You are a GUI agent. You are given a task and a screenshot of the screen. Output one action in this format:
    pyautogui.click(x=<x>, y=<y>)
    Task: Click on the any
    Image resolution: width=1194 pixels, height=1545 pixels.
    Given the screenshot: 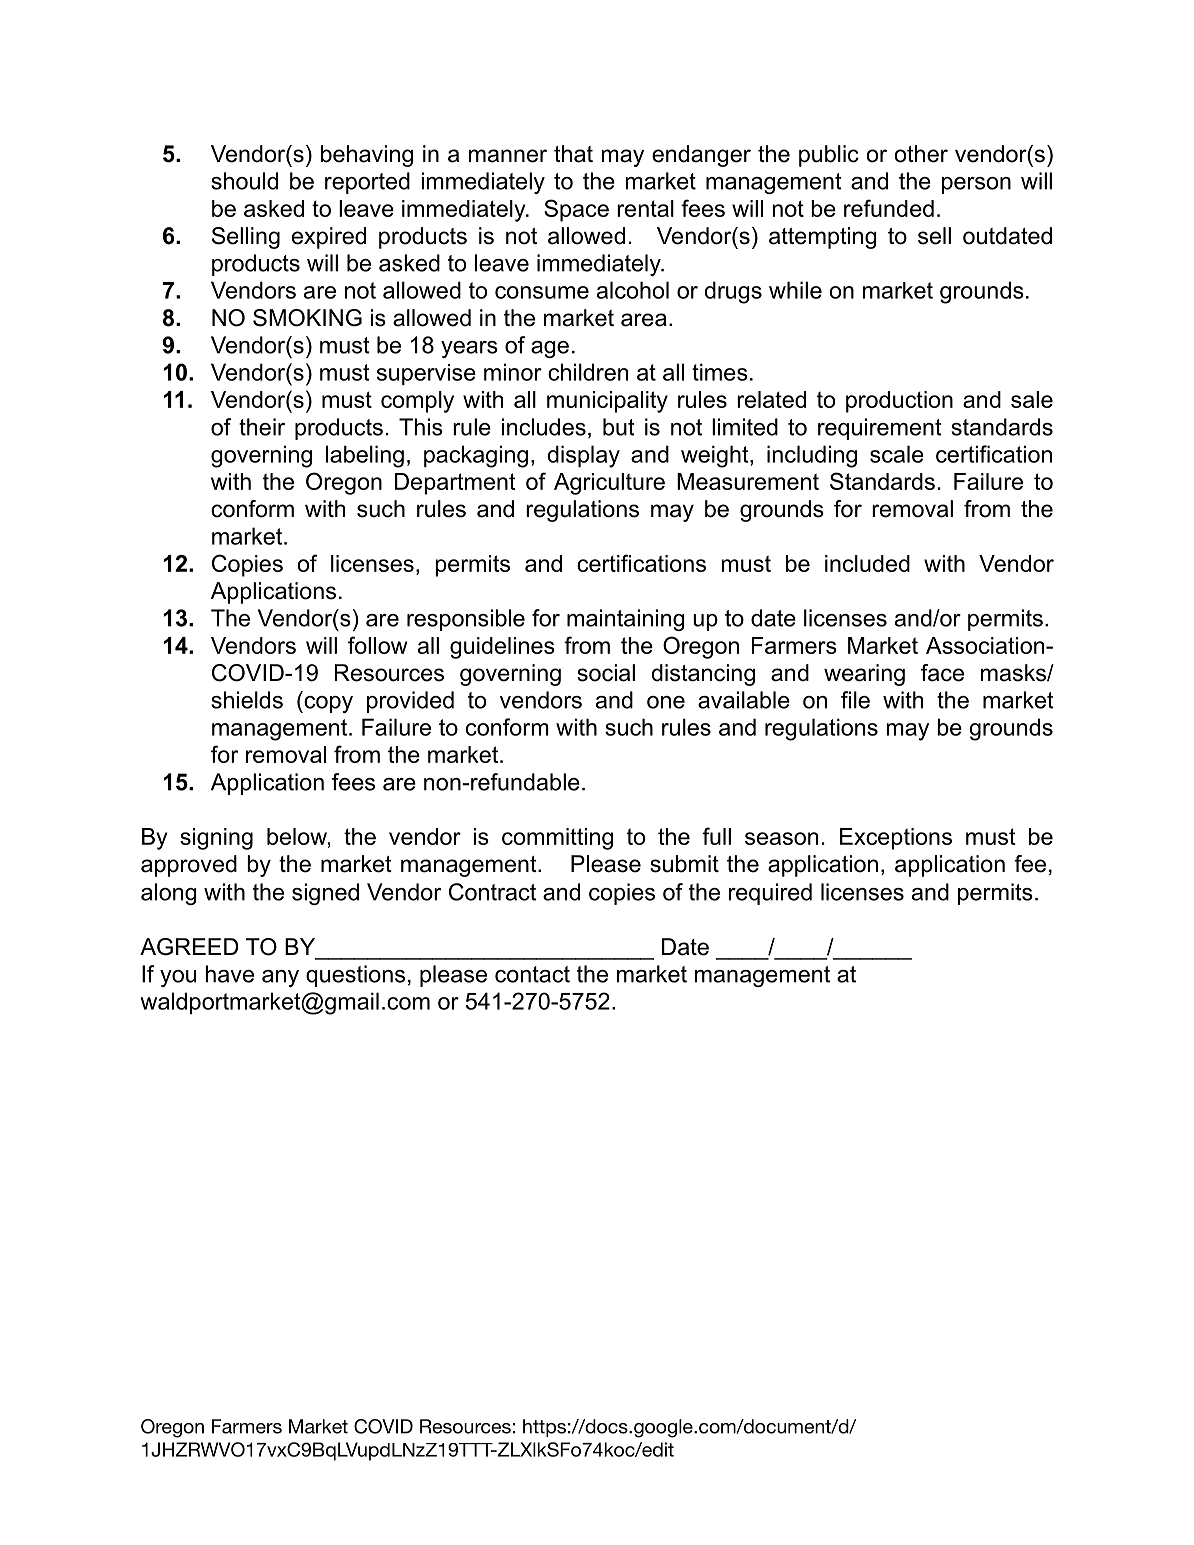 What is the action you would take?
    pyautogui.click(x=280, y=978)
